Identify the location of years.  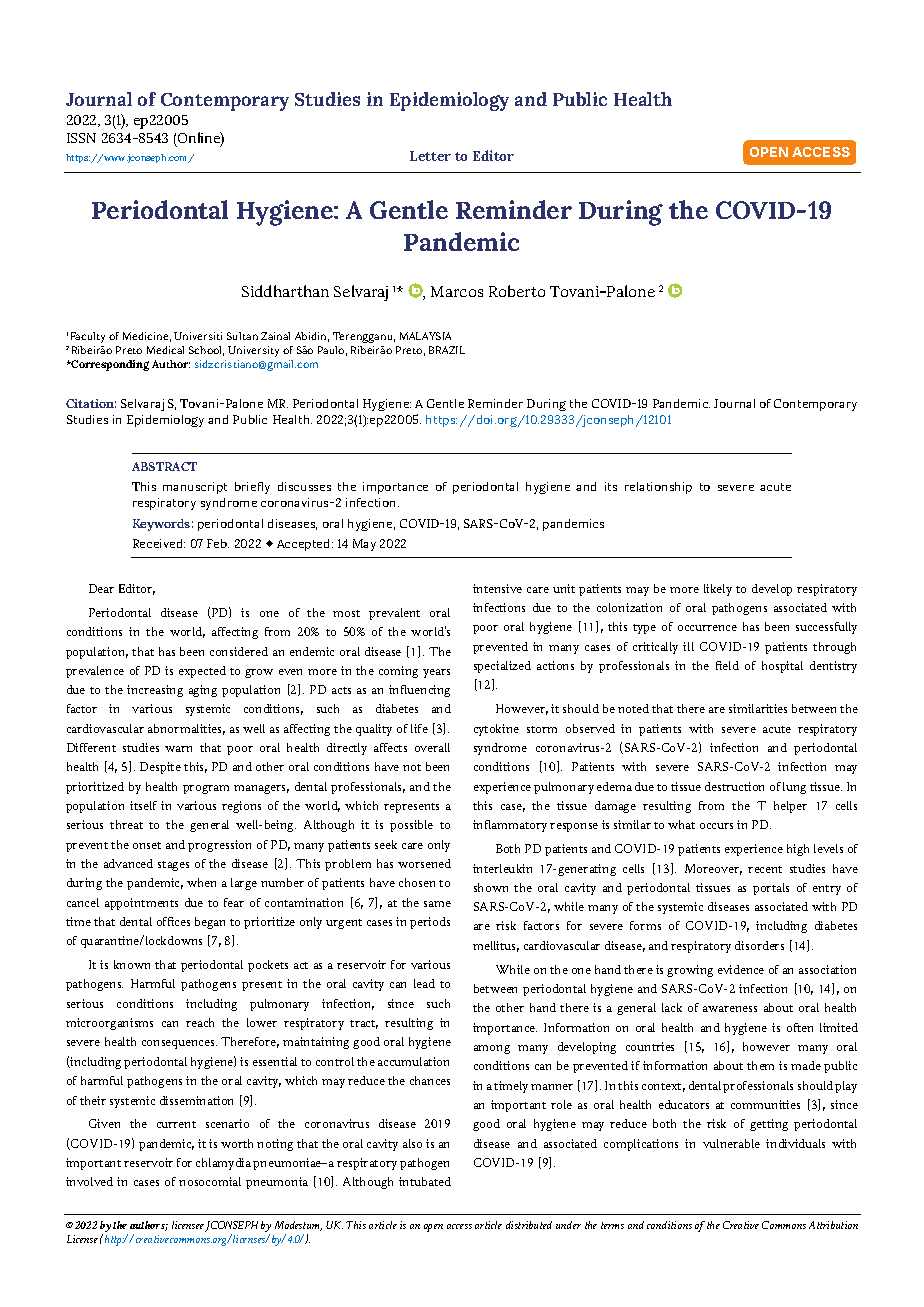
(436, 673).
